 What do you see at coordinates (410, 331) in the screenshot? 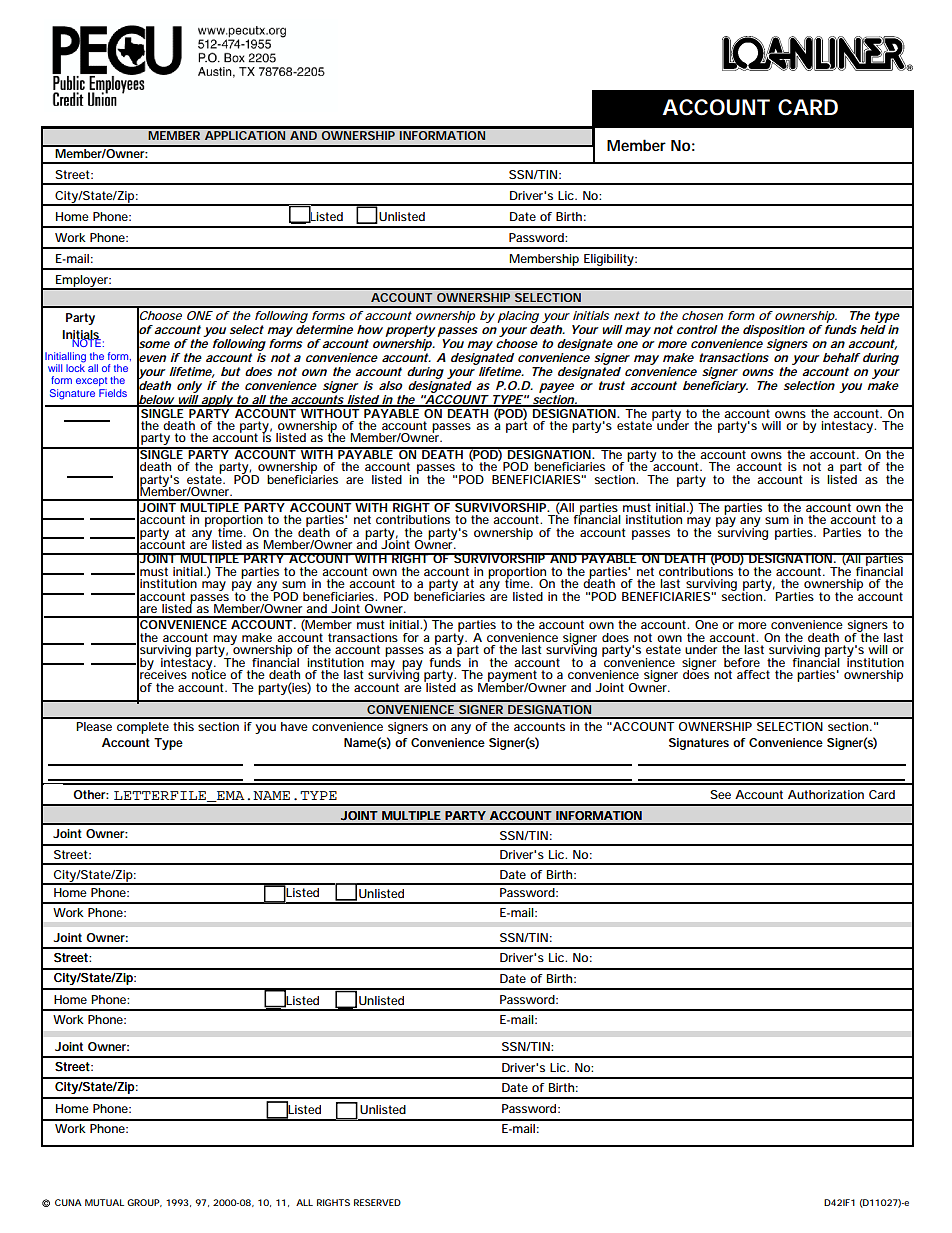
I see `property` at bounding box center [410, 331].
